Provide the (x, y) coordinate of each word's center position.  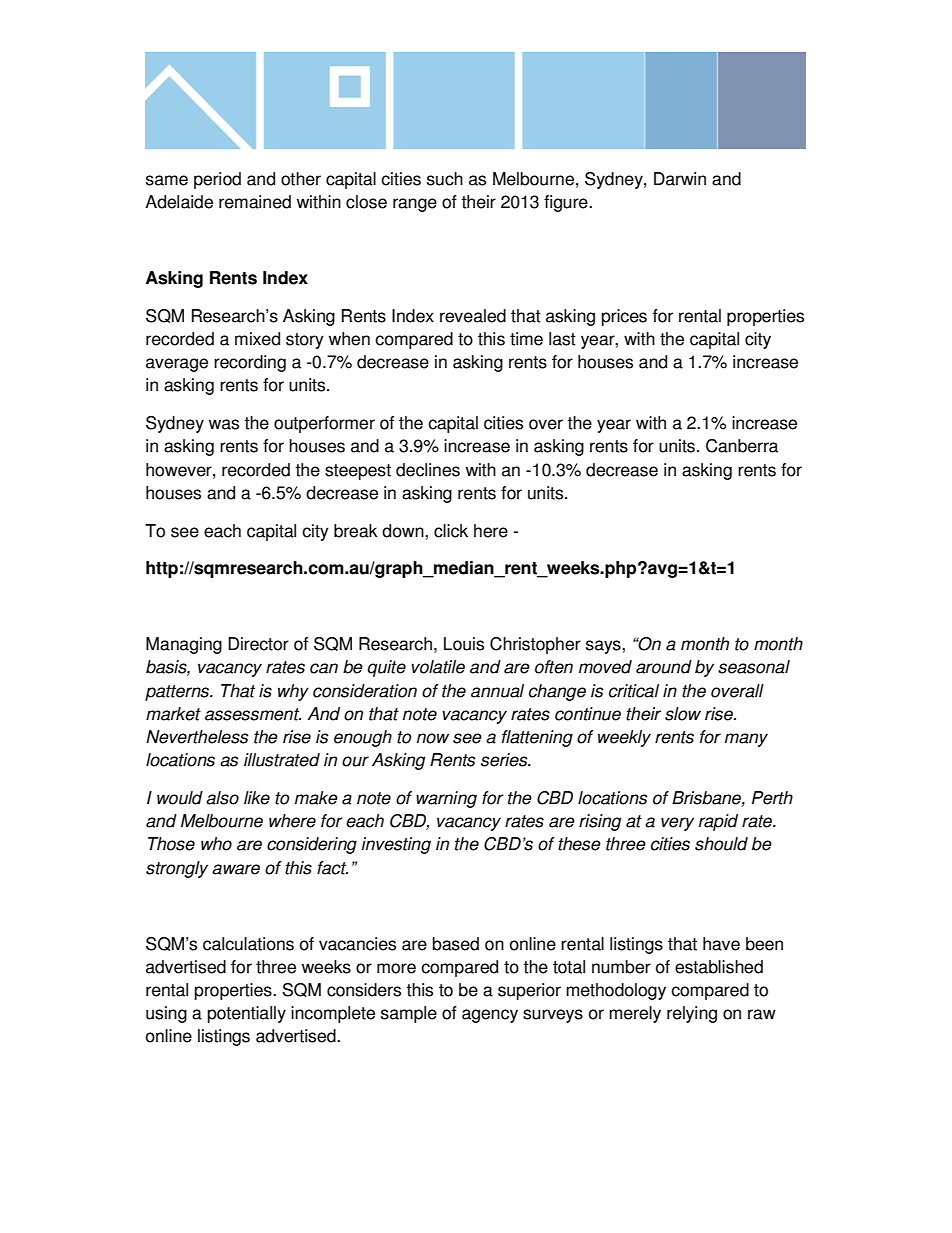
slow (683, 714)
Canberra (742, 446)
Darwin (680, 179)
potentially (247, 1014)
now (433, 738)
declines (428, 470)
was (224, 424)
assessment (253, 714)
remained (255, 202)
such (445, 179)
